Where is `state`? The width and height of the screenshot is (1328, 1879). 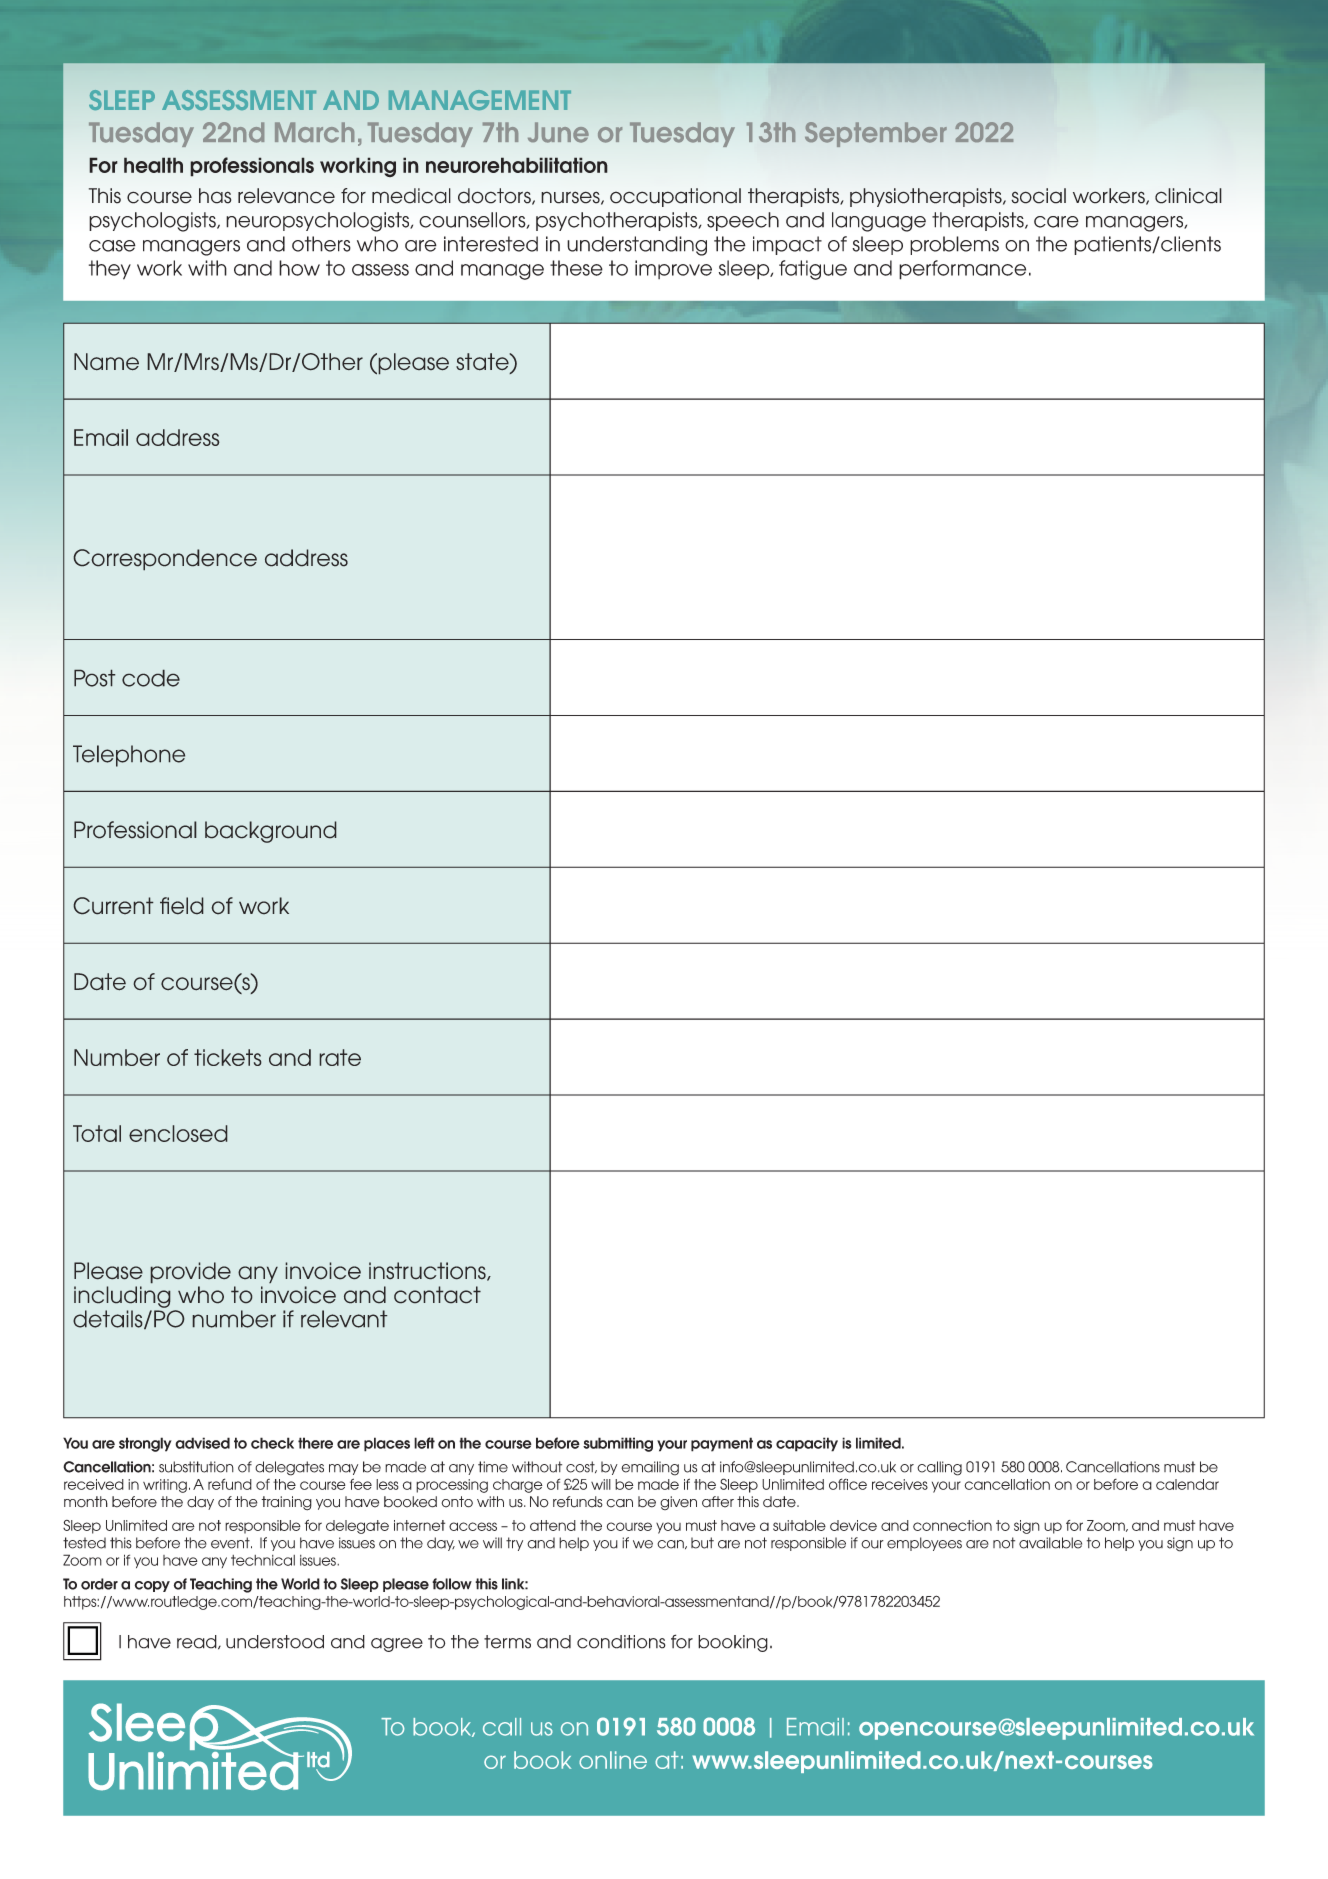 state is located at coordinates (483, 363).
